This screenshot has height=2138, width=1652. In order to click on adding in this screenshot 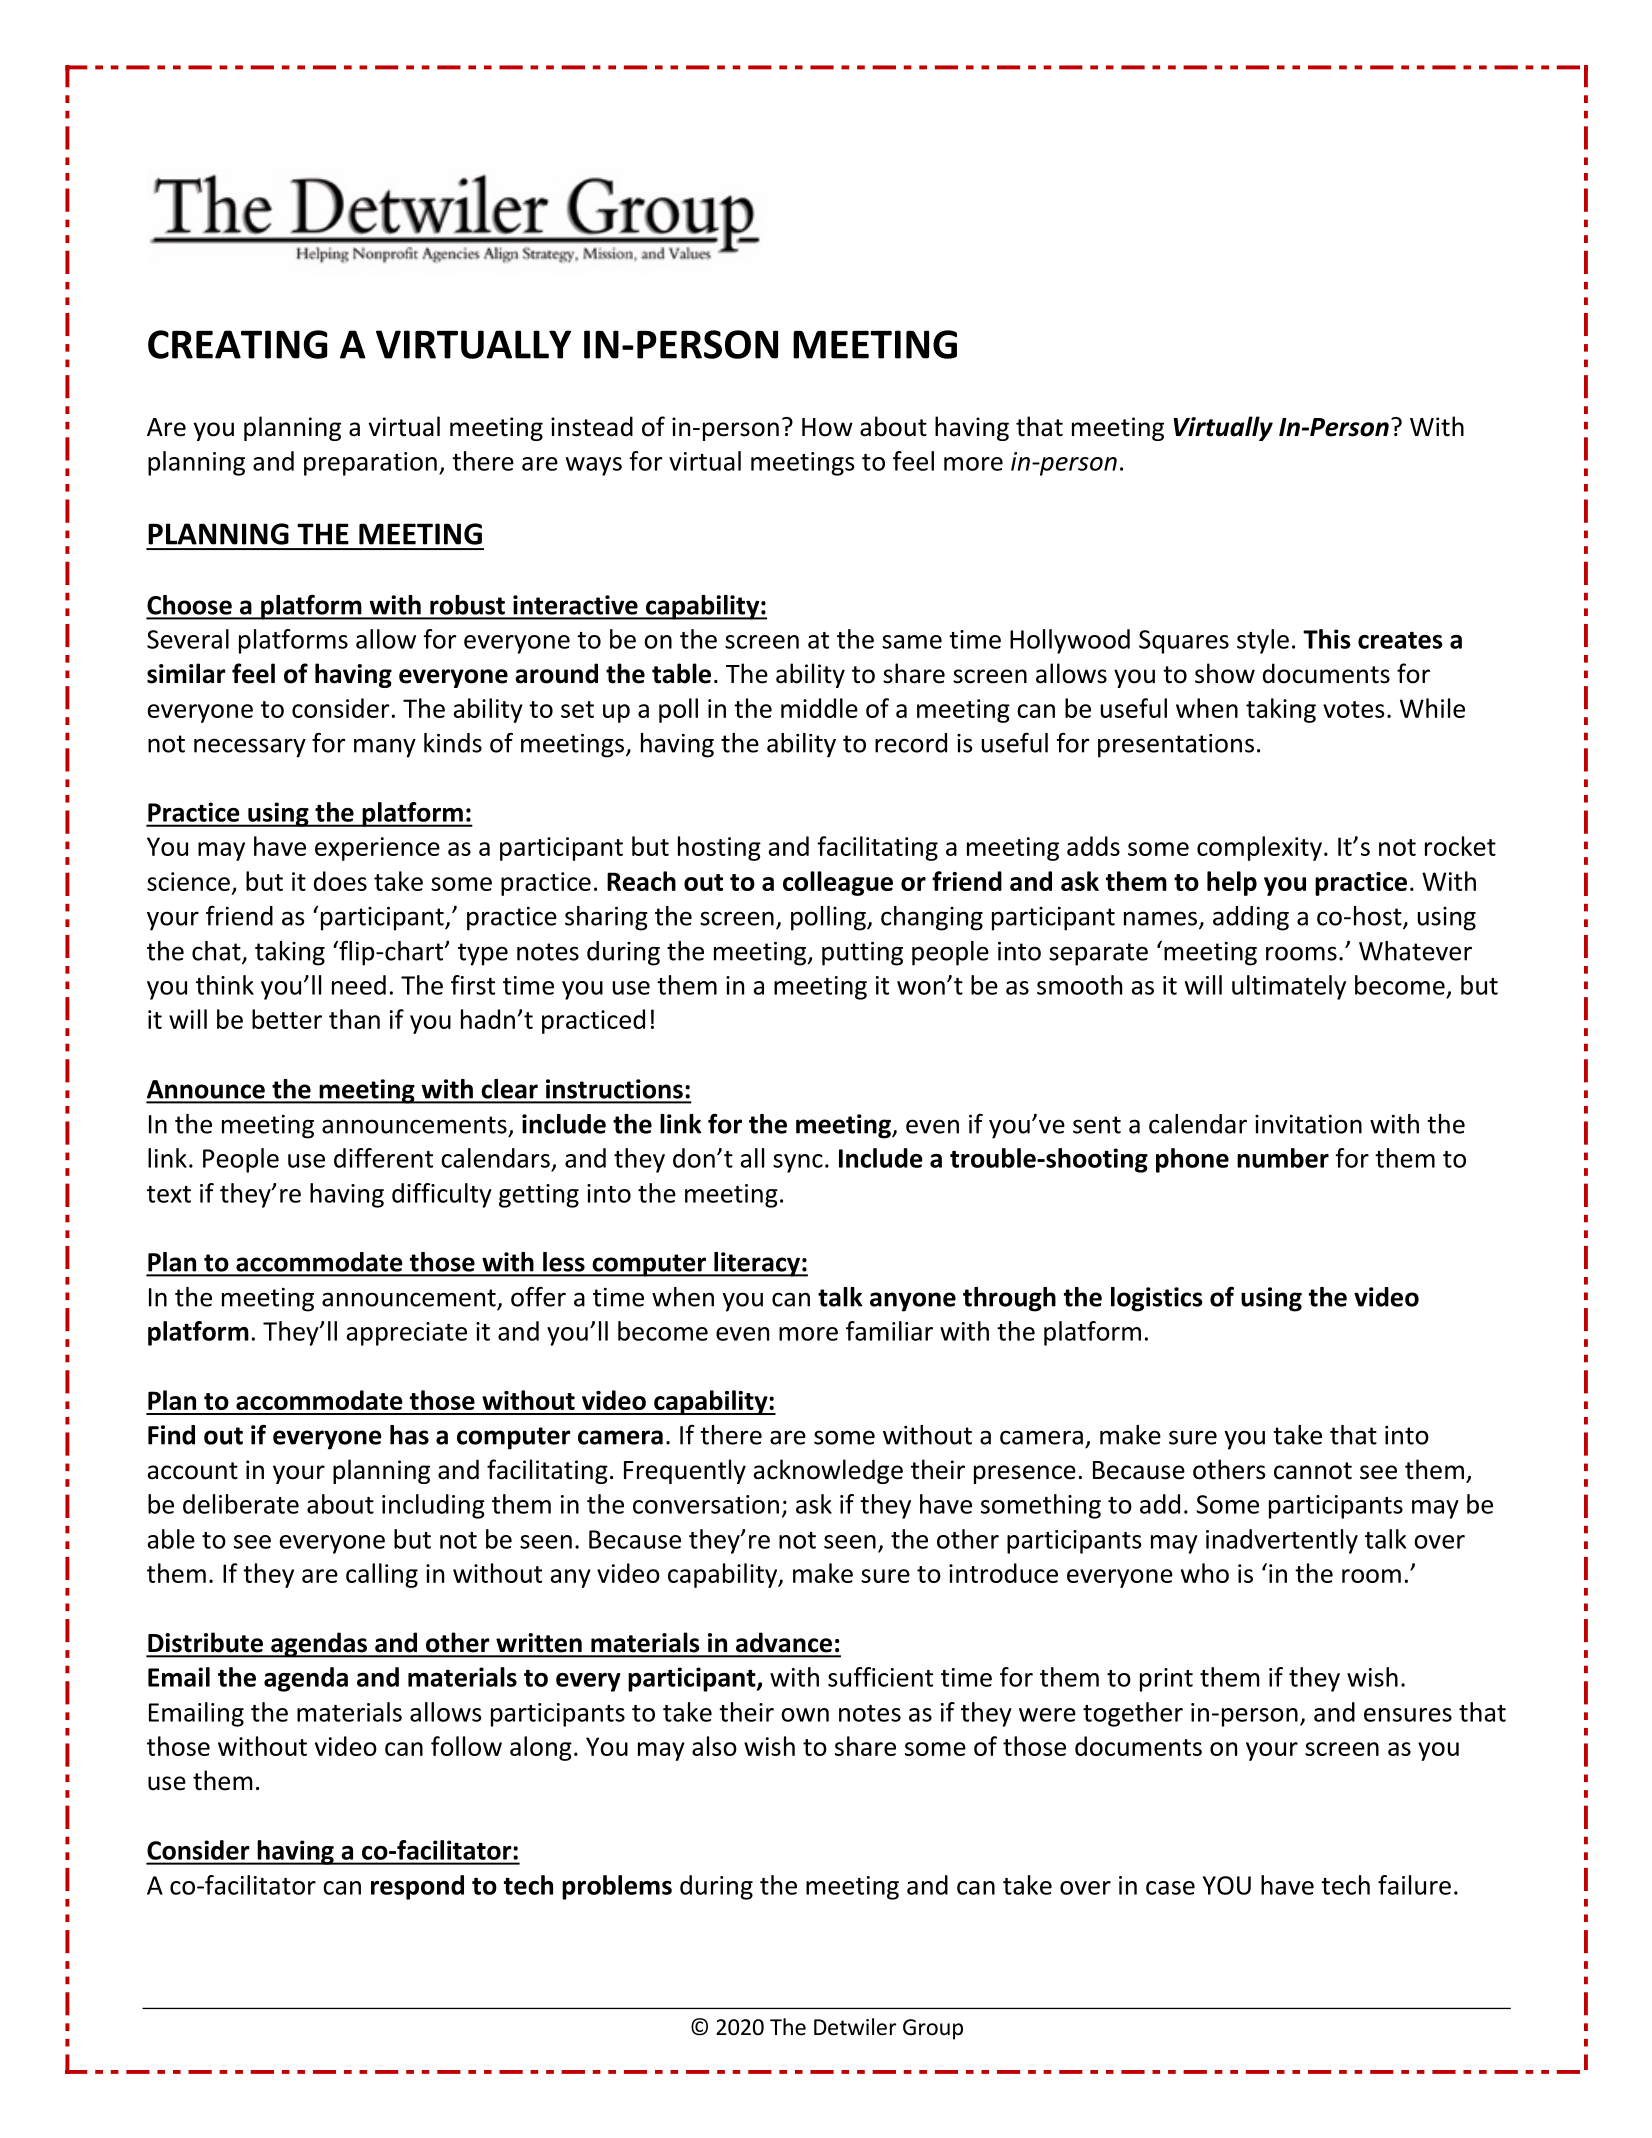, I will do `click(1251, 918)`.
